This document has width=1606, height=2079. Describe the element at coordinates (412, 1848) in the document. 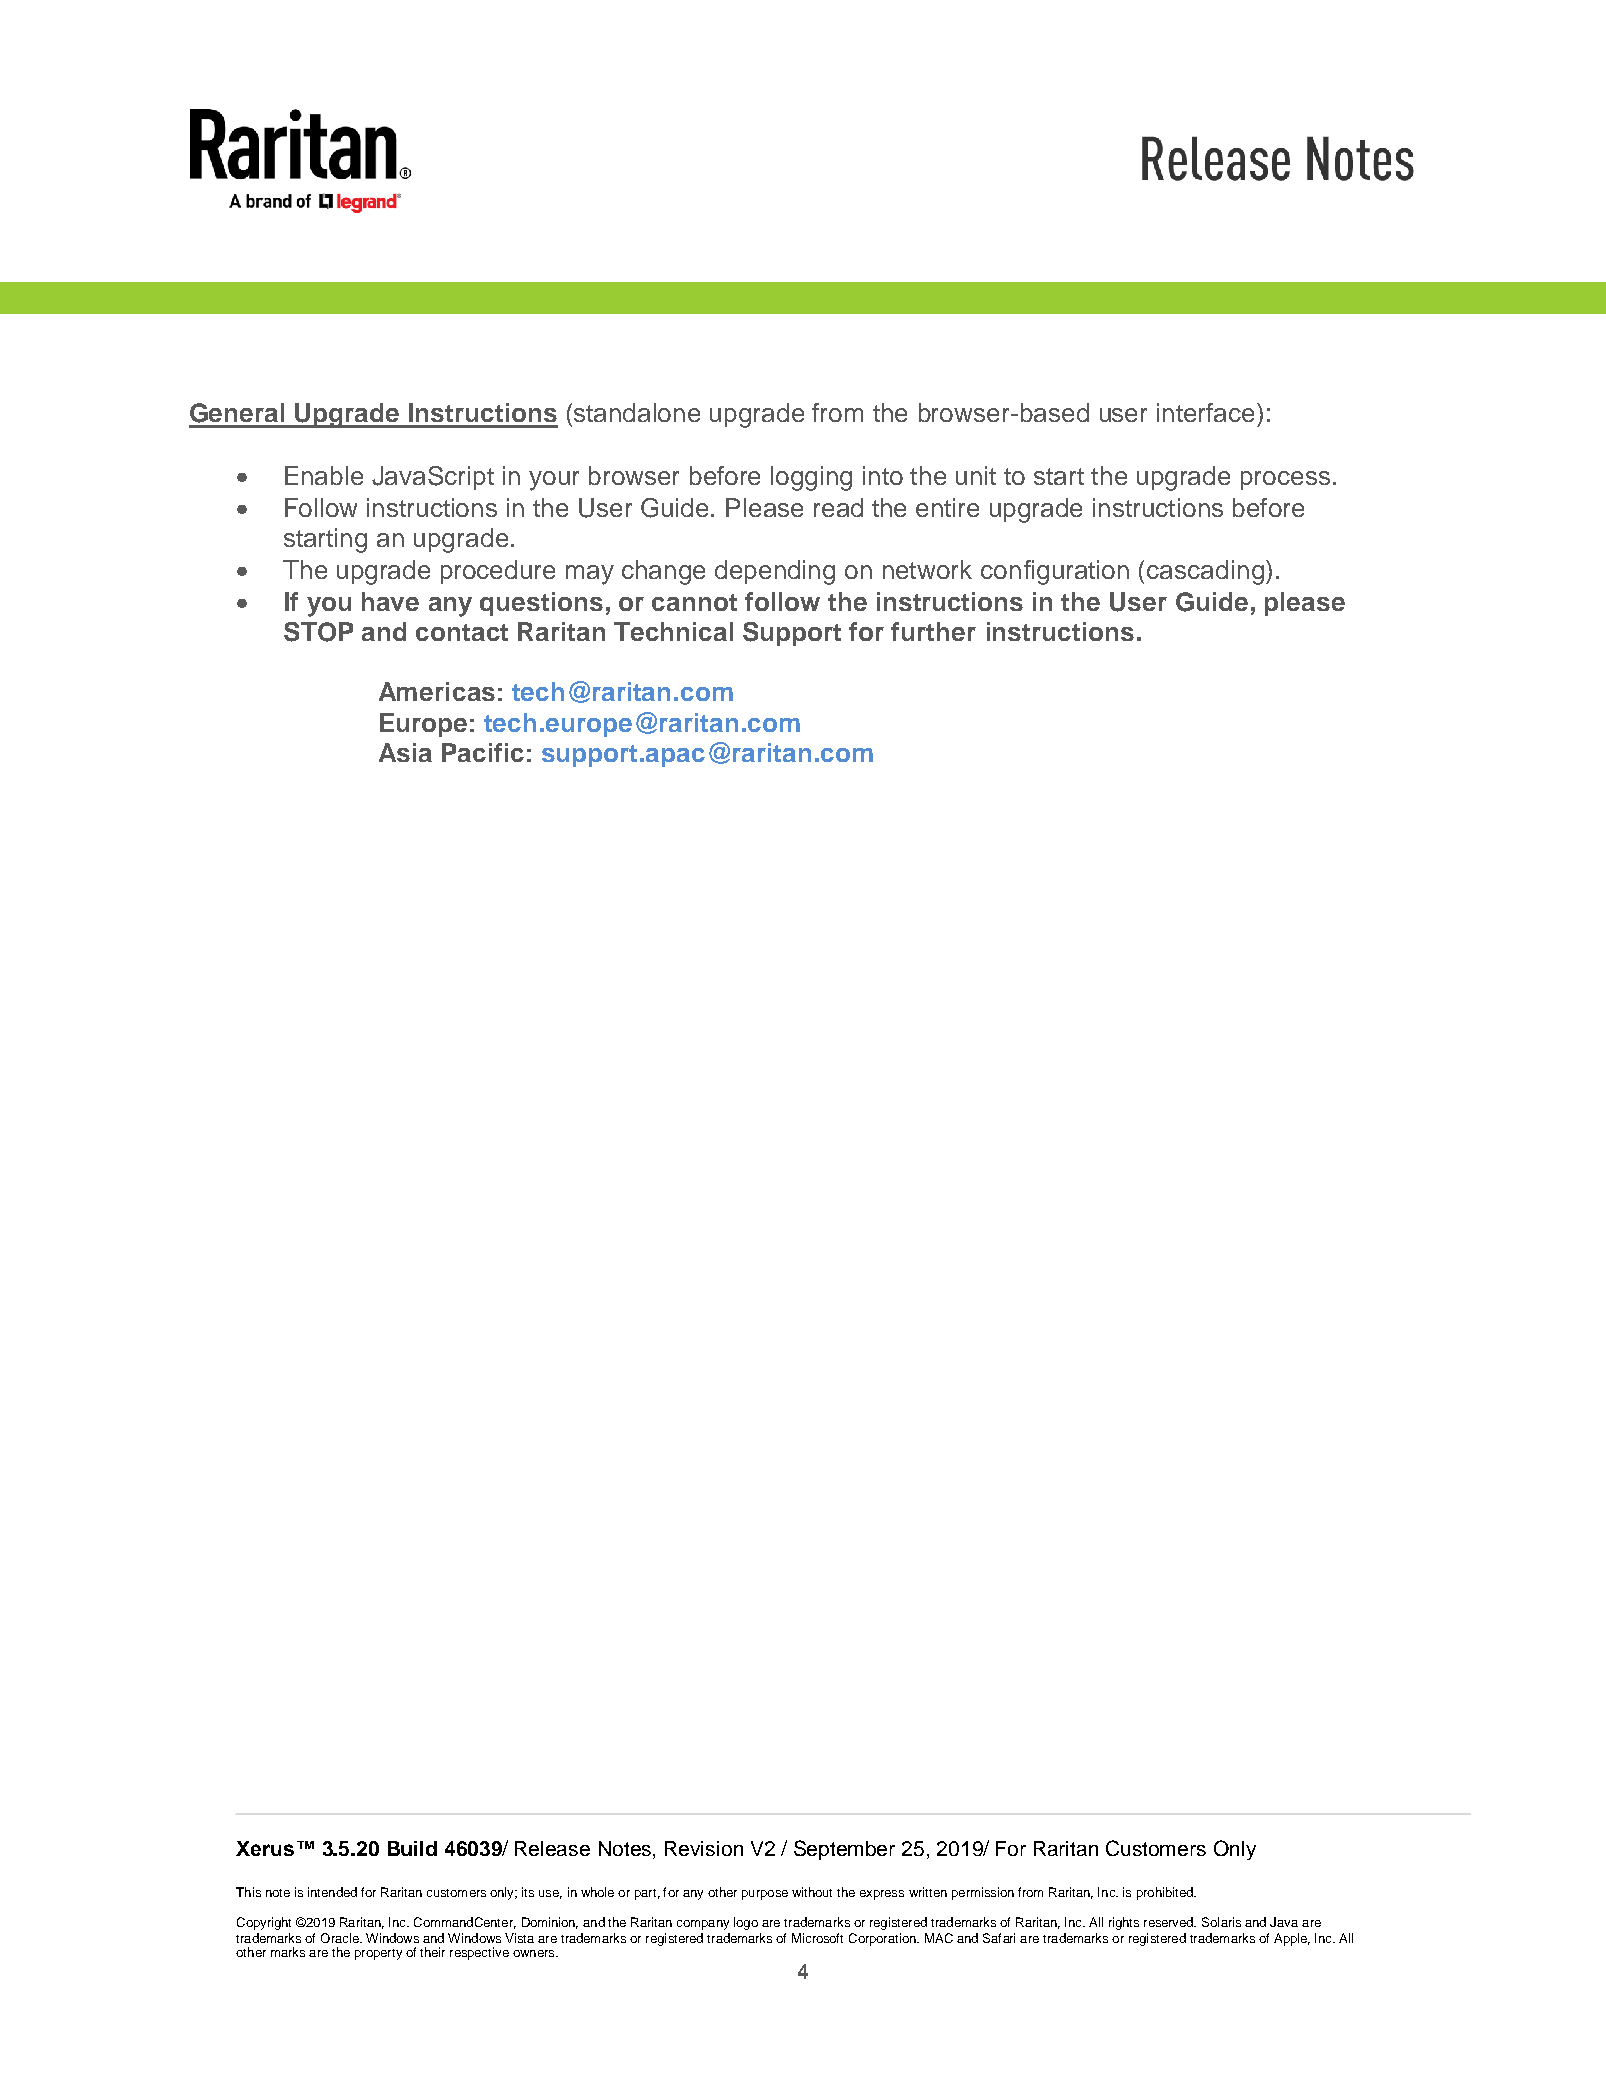

I see `Build` at that location.
